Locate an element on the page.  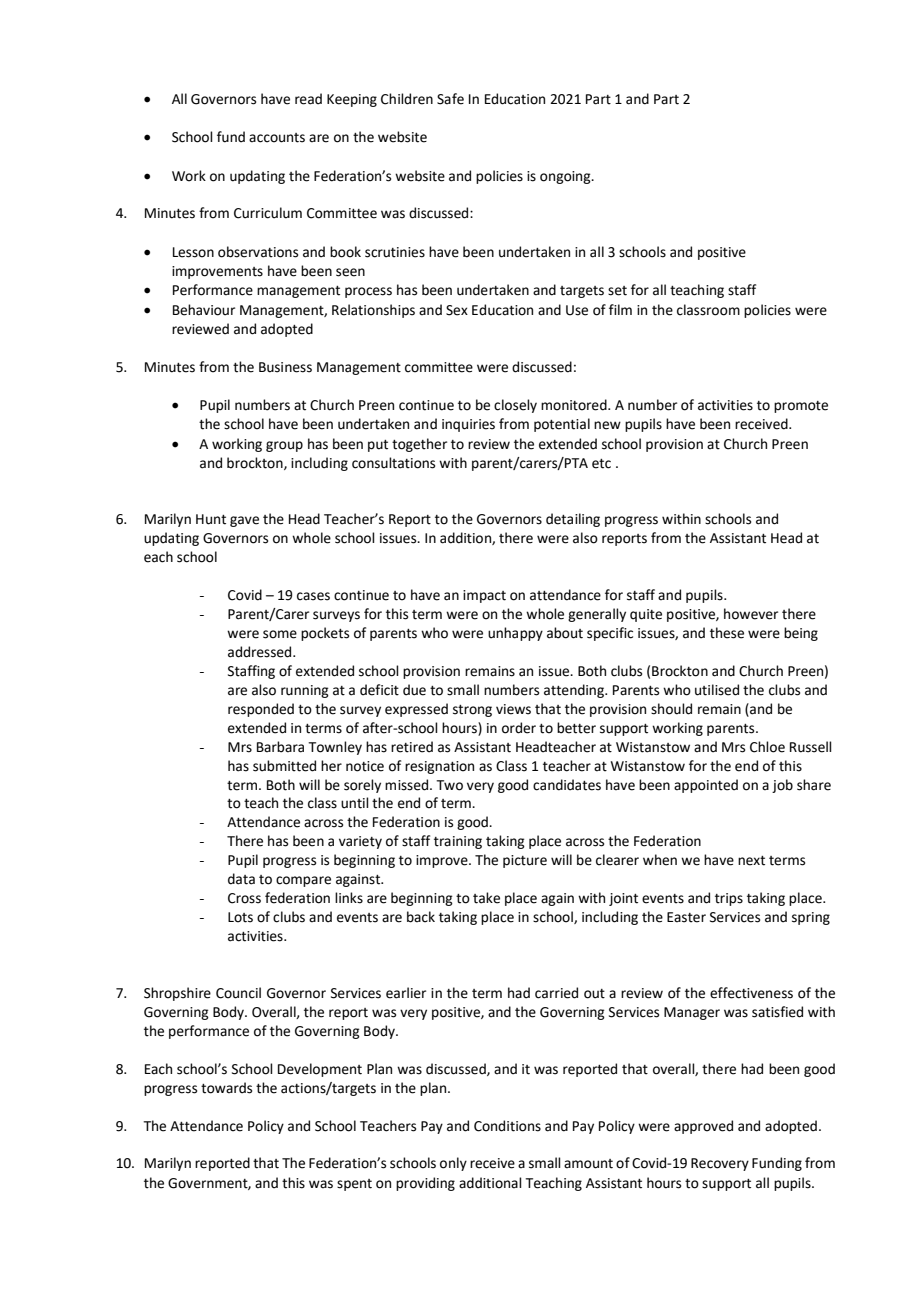
Conditions is located at coordinates (507, 1126).
